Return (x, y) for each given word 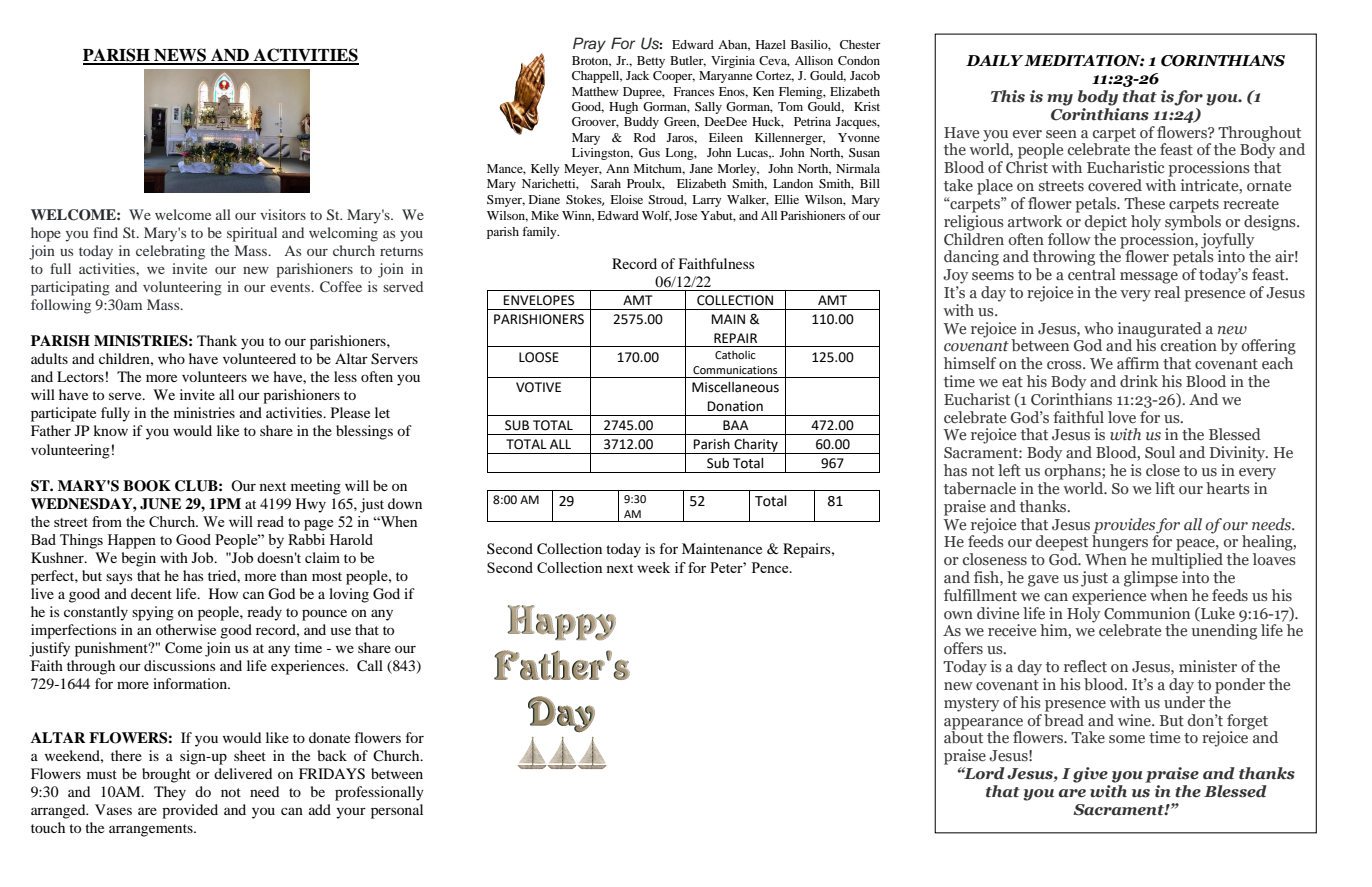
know (110, 430)
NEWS (180, 56)
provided (190, 811)
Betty (651, 62)
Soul (1160, 452)
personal (397, 811)
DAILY (995, 60)
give (1090, 775)
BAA (736, 425)
